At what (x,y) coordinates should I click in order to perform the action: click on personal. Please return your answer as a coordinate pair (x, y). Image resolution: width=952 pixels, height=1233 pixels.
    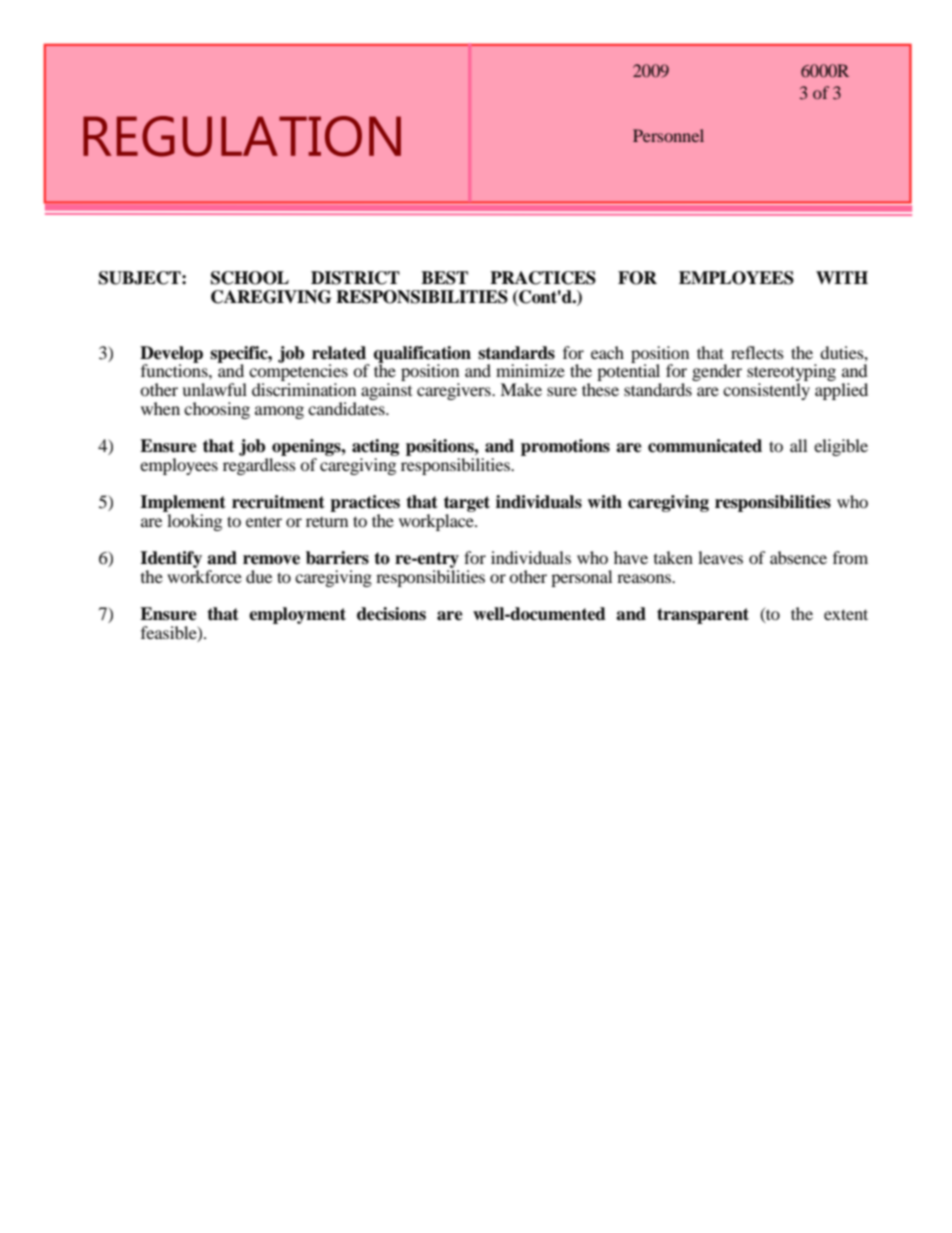
    Looking at the image, I should click on (581, 578).
